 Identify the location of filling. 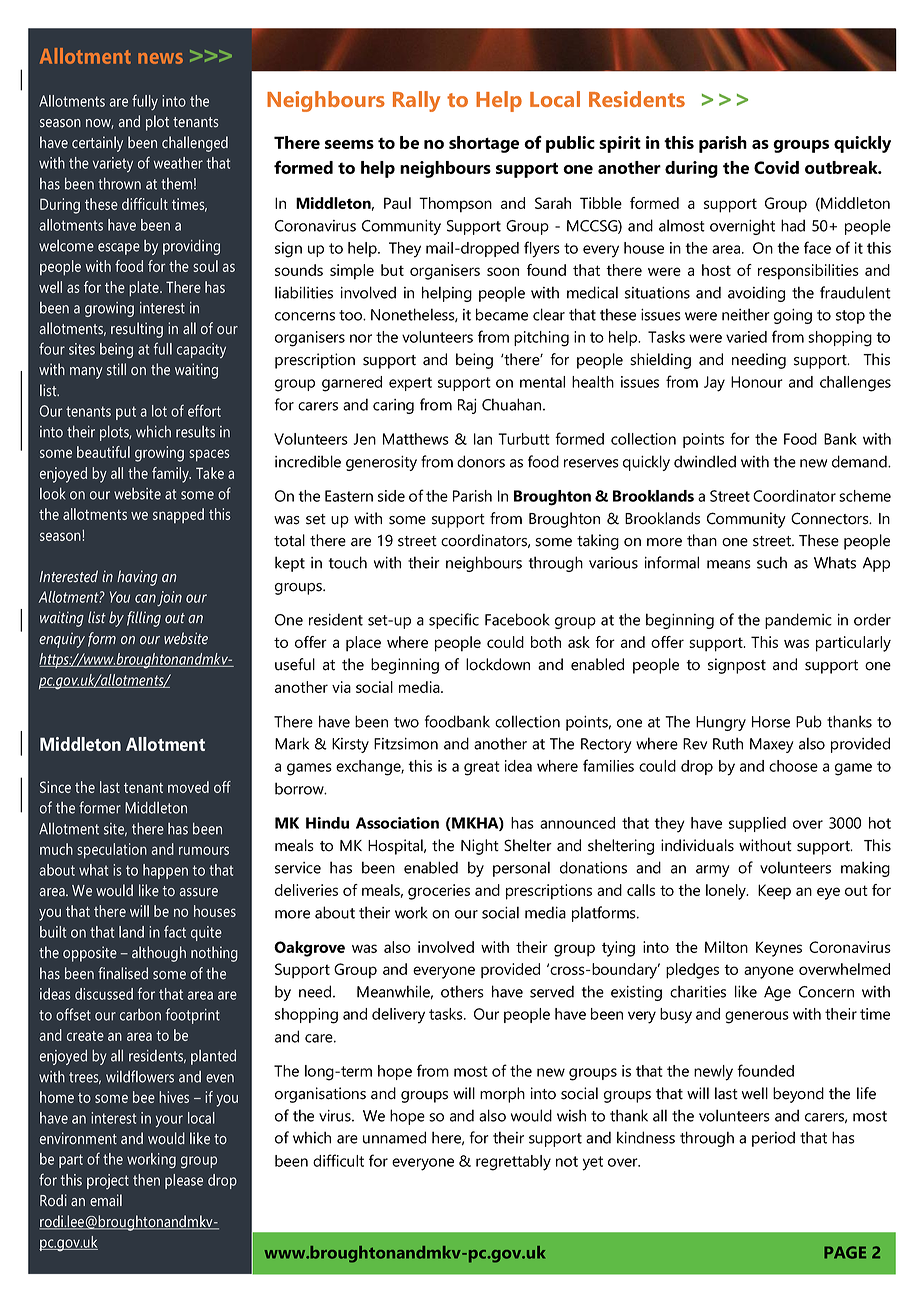
(144, 619).
